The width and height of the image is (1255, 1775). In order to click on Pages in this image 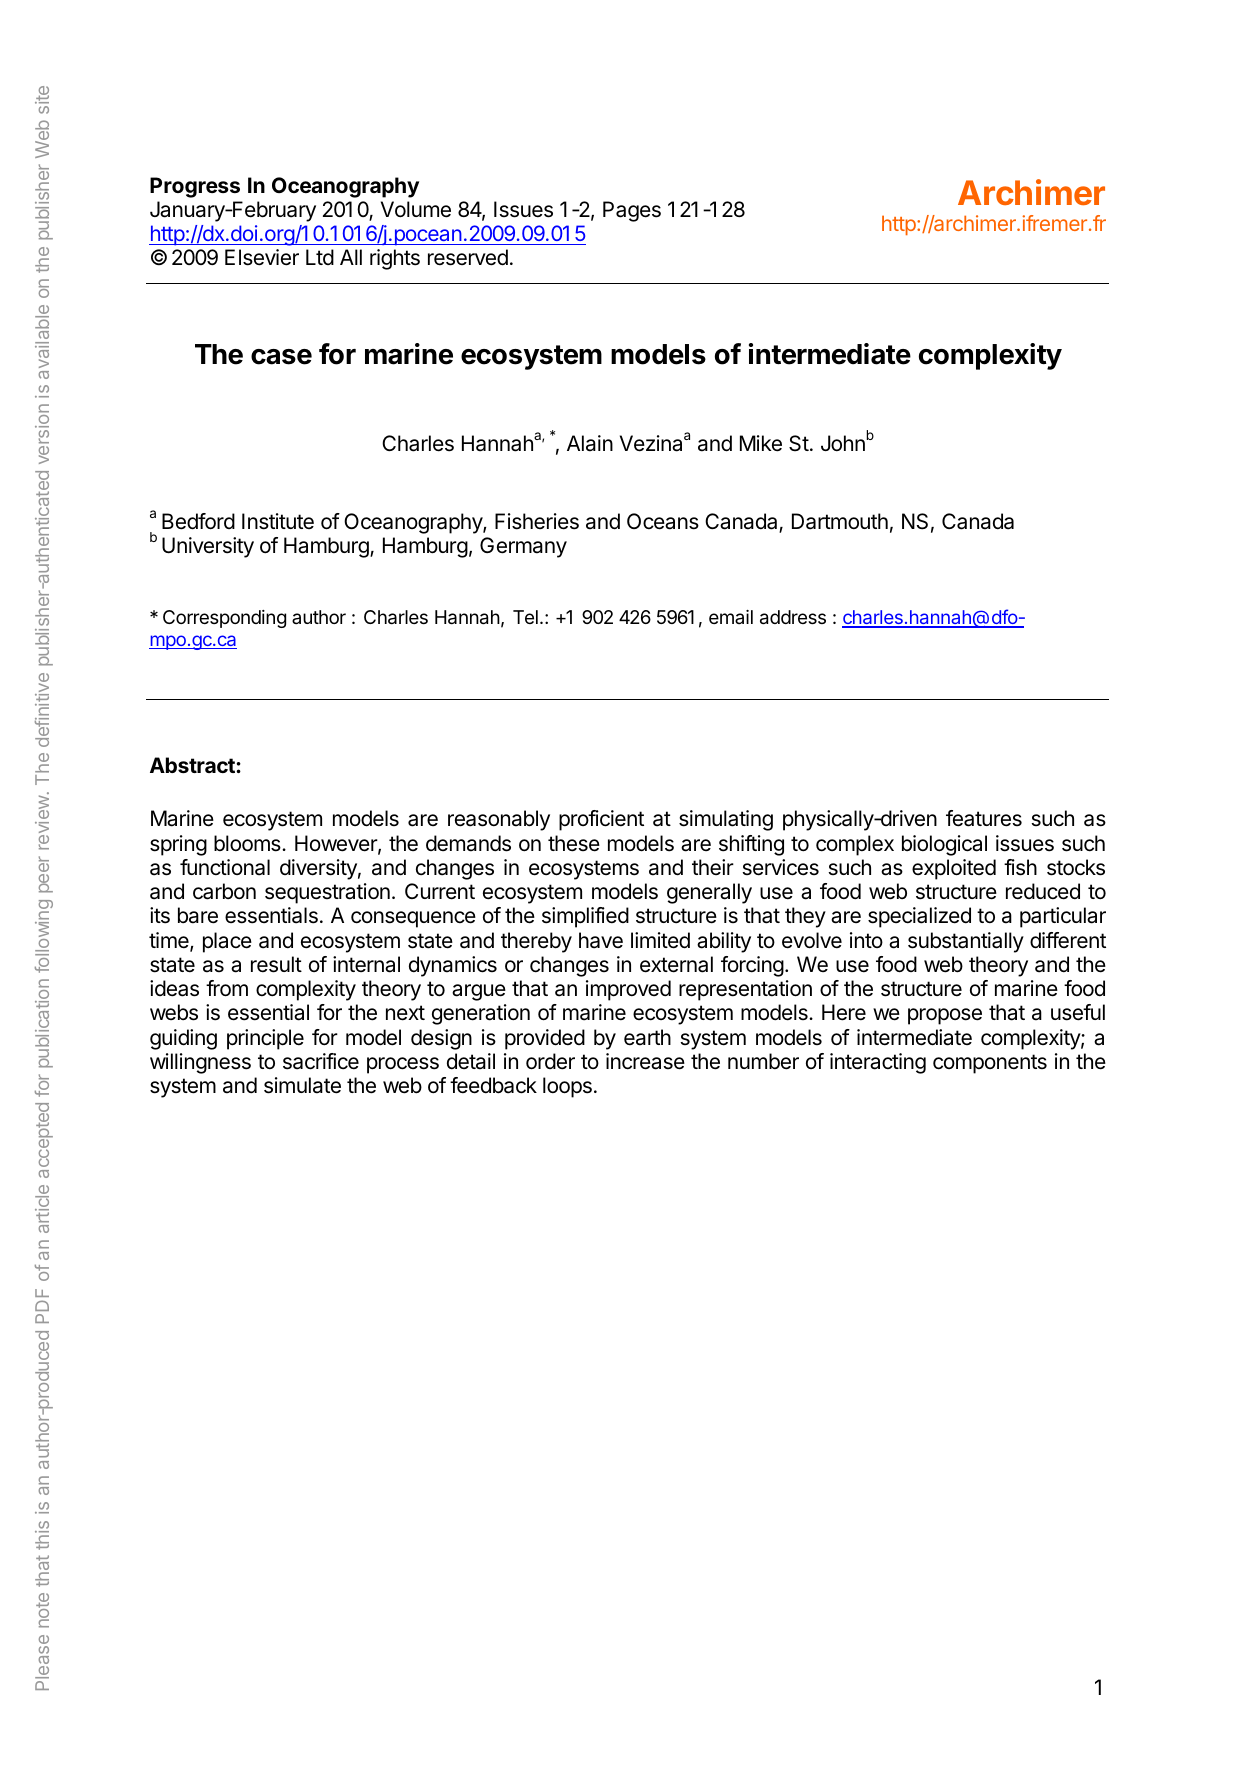, I will do `click(632, 211)`.
